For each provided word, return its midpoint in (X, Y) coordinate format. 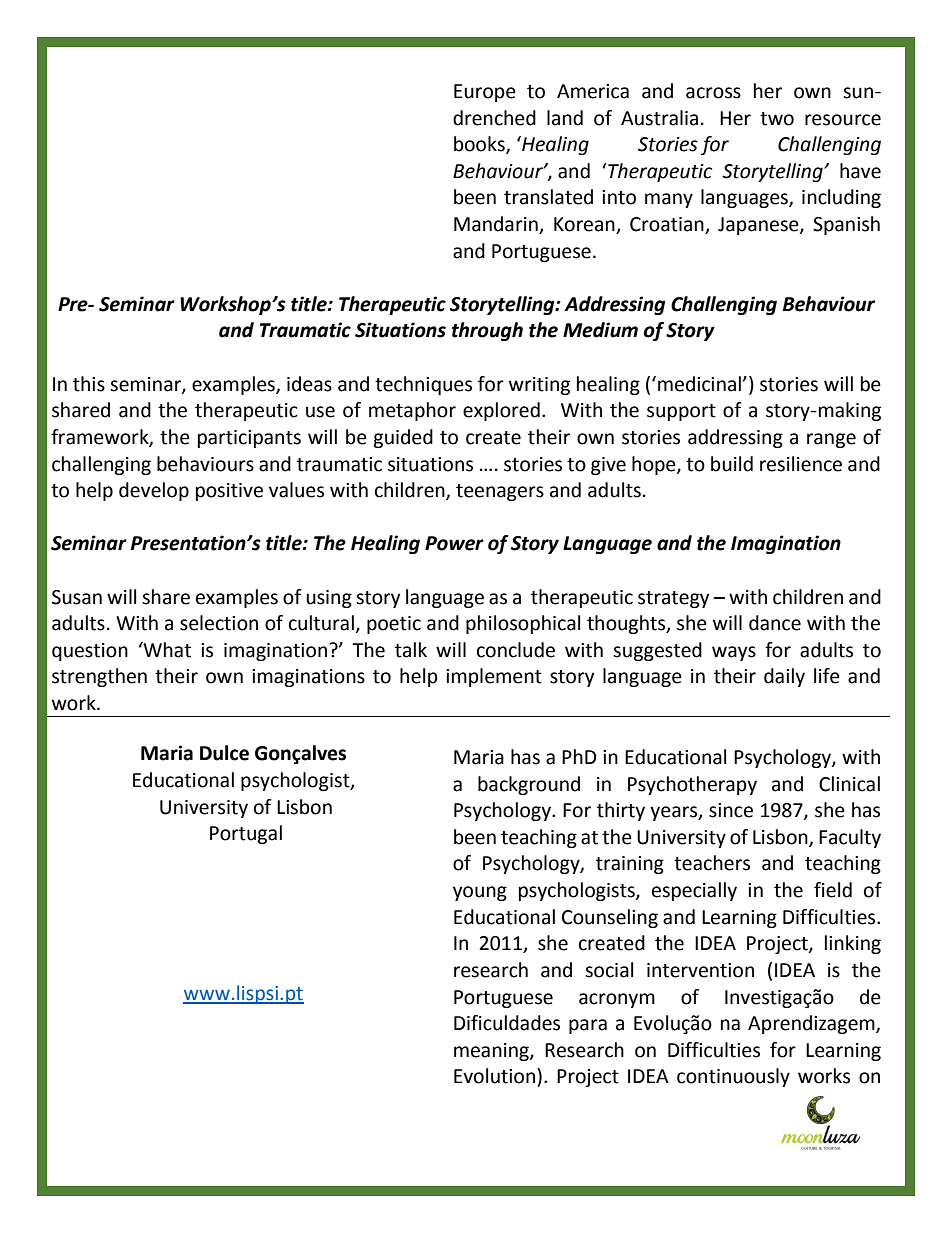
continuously (733, 1077)
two (777, 119)
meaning (492, 1052)
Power (454, 543)
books (480, 145)
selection (219, 623)
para (588, 1026)
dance (775, 623)
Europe (485, 93)
